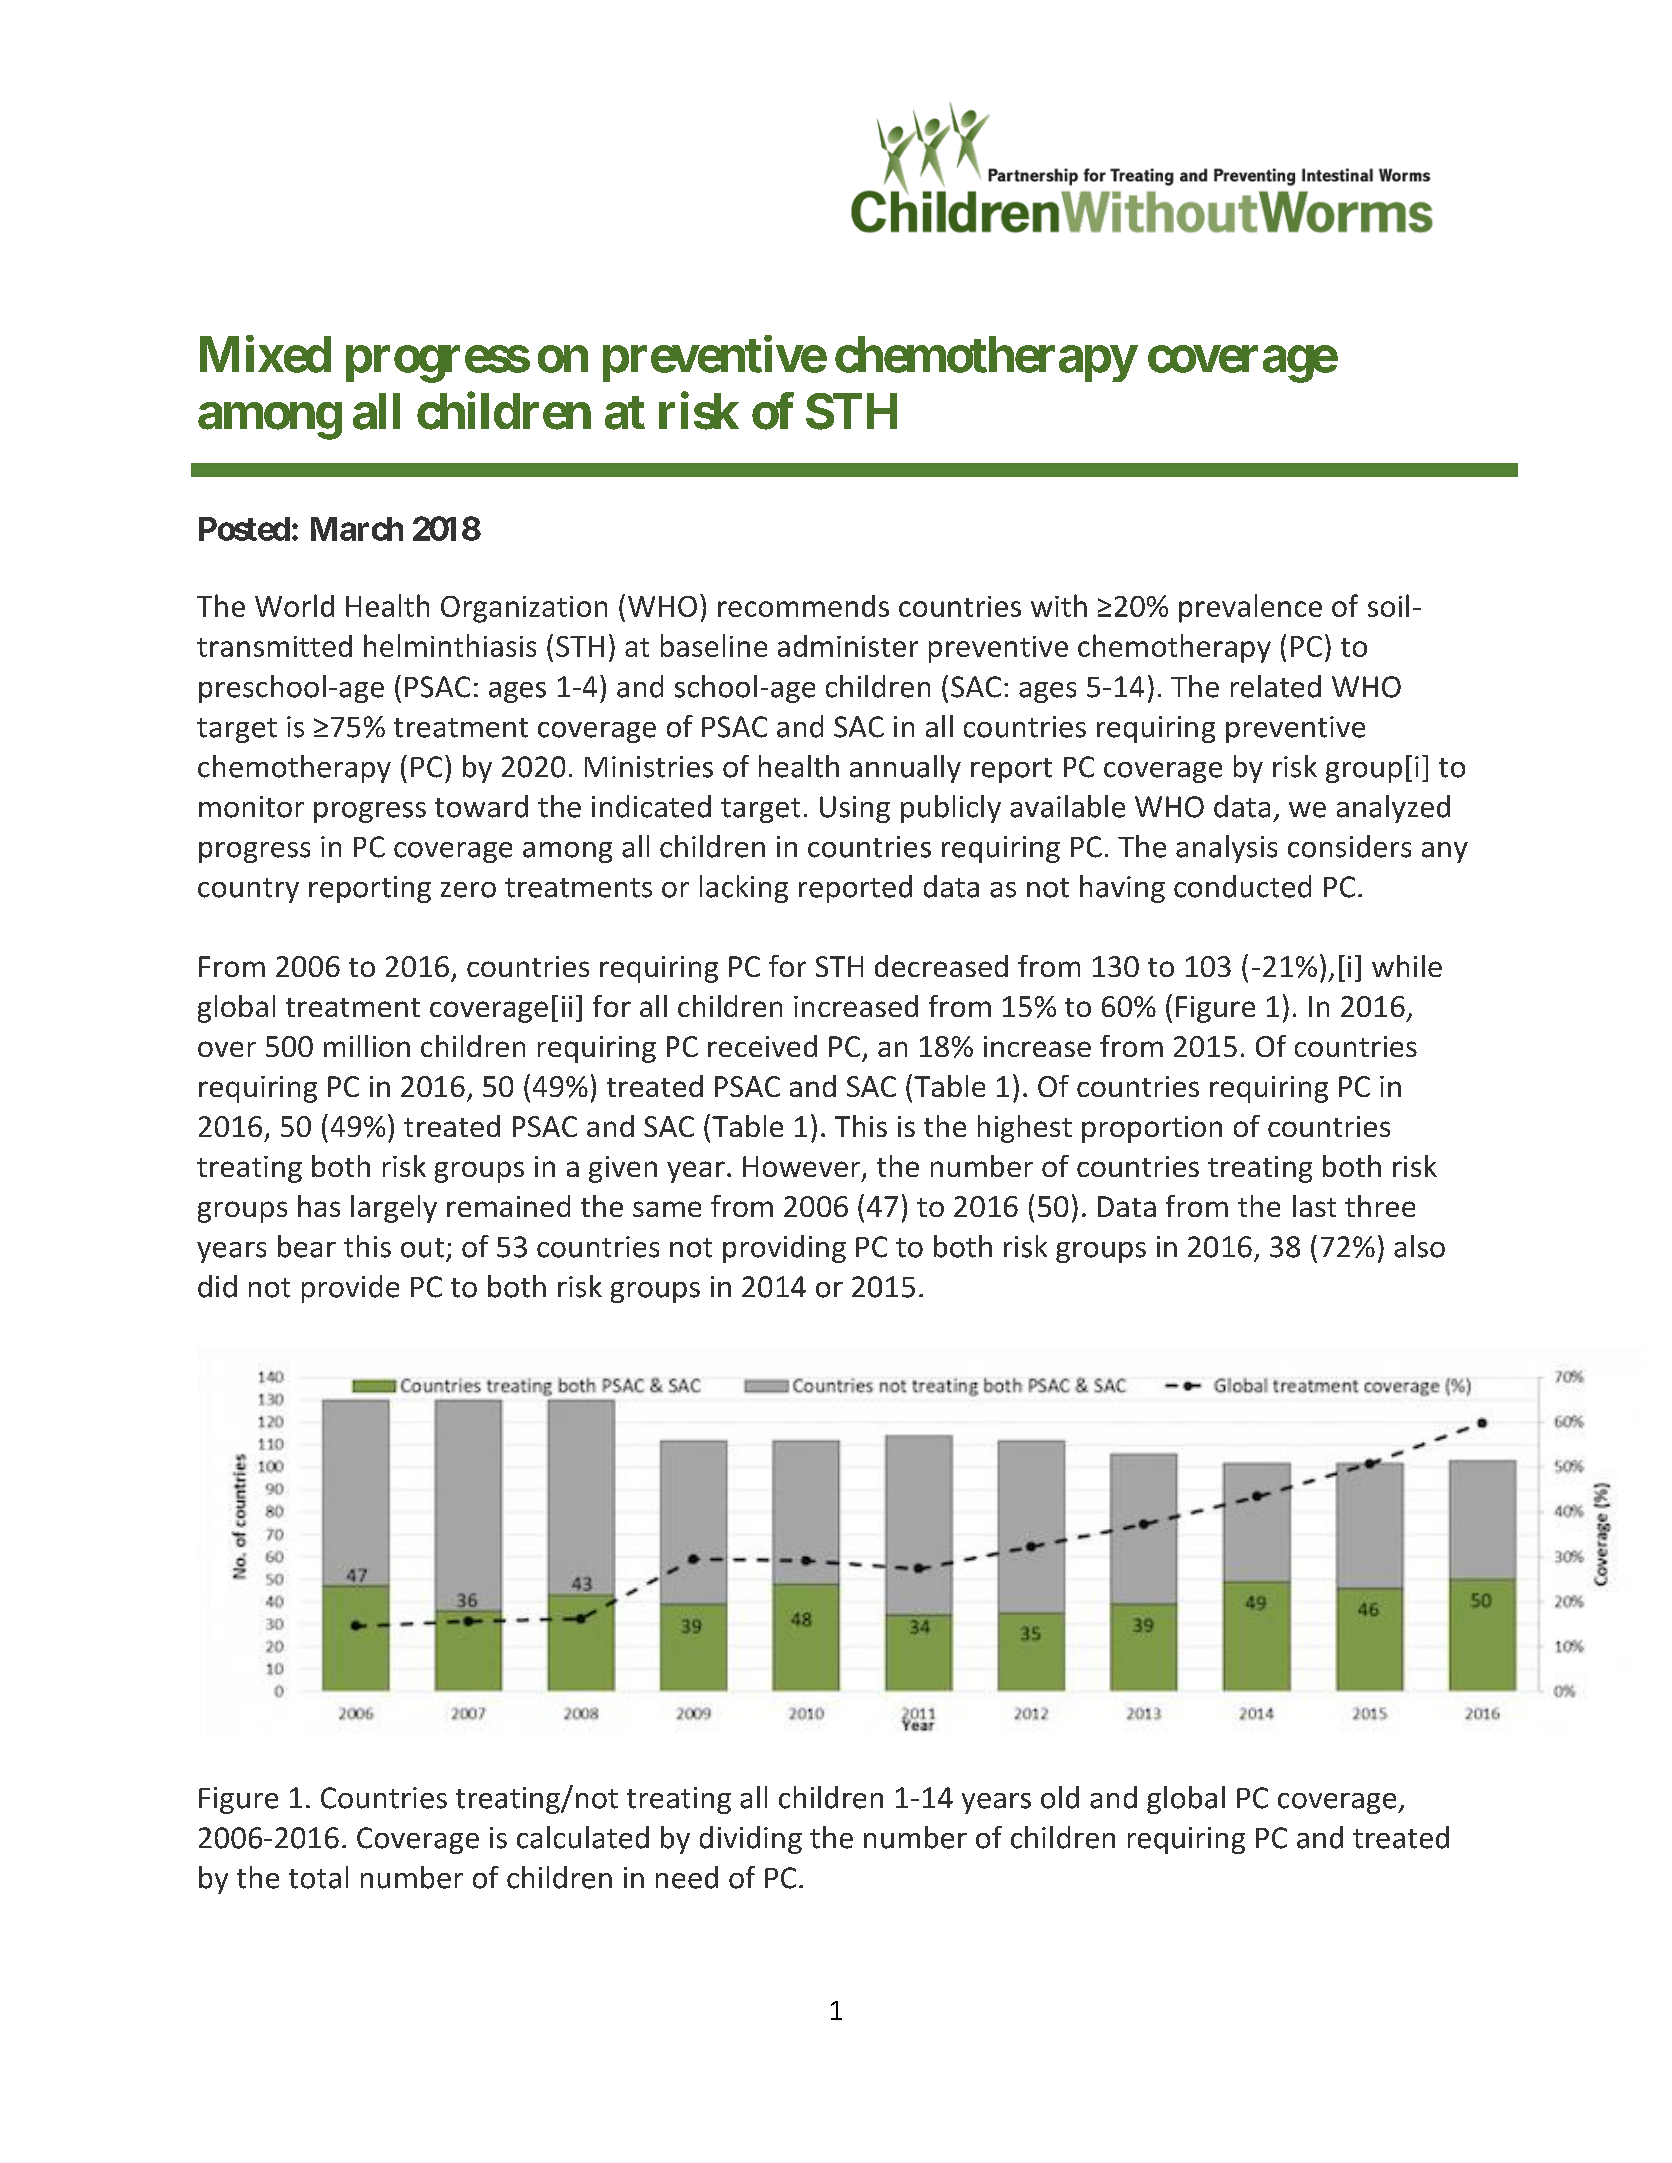 This screenshot has width=1672, height=2163. Describe the element at coordinates (367, 1046) in the screenshot. I see `million` at that location.
